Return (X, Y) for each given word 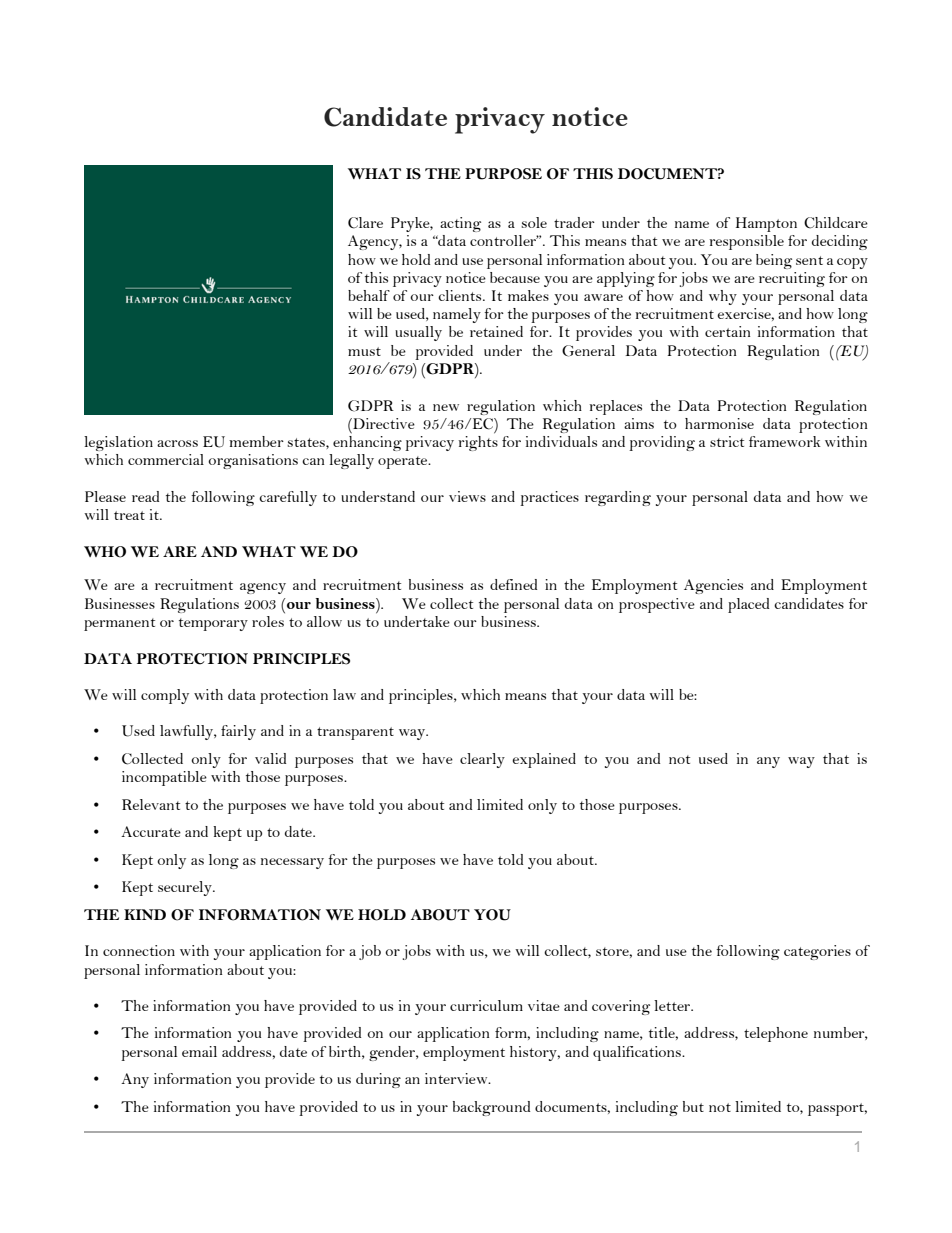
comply (165, 696)
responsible (747, 242)
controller (504, 240)
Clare (365, 223)
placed (748, 605)
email (199, 1051)
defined (513, 584)
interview (457, 1078)
